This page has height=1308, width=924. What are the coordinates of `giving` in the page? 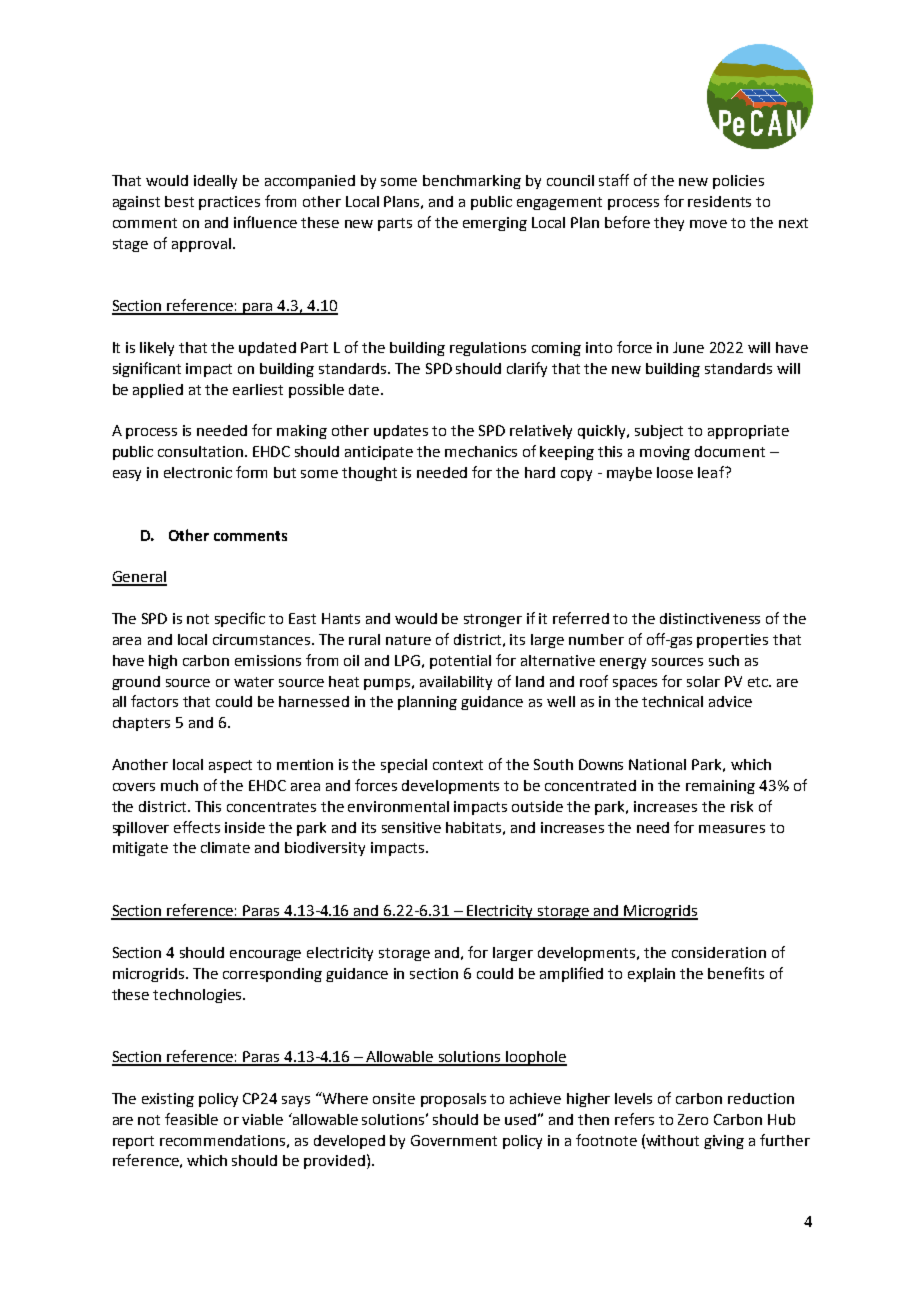 It's located at (724, 1142).
